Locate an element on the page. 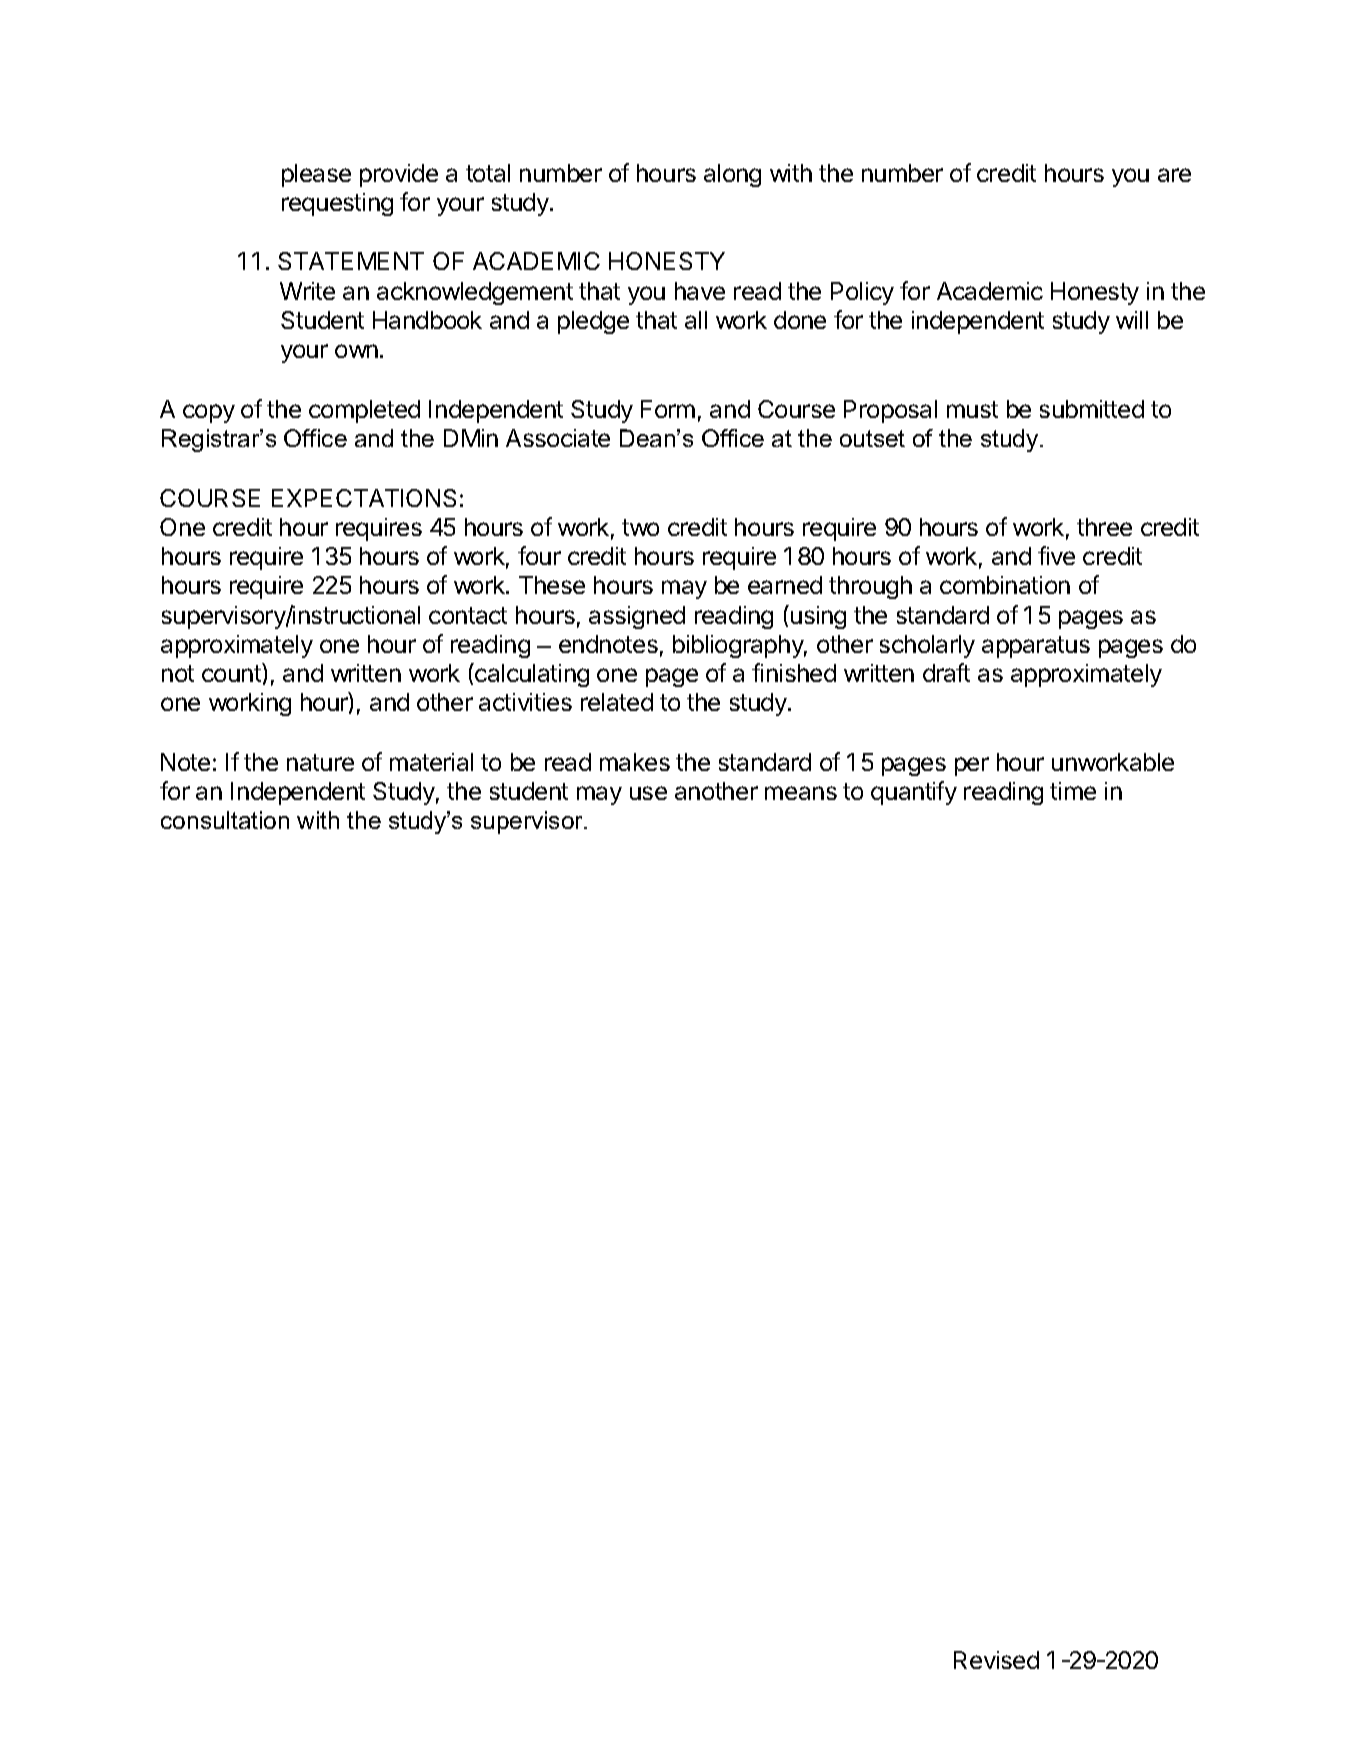 The height and width of the document is (1754, 1356). consultation is located at coordinates (225, 820).
